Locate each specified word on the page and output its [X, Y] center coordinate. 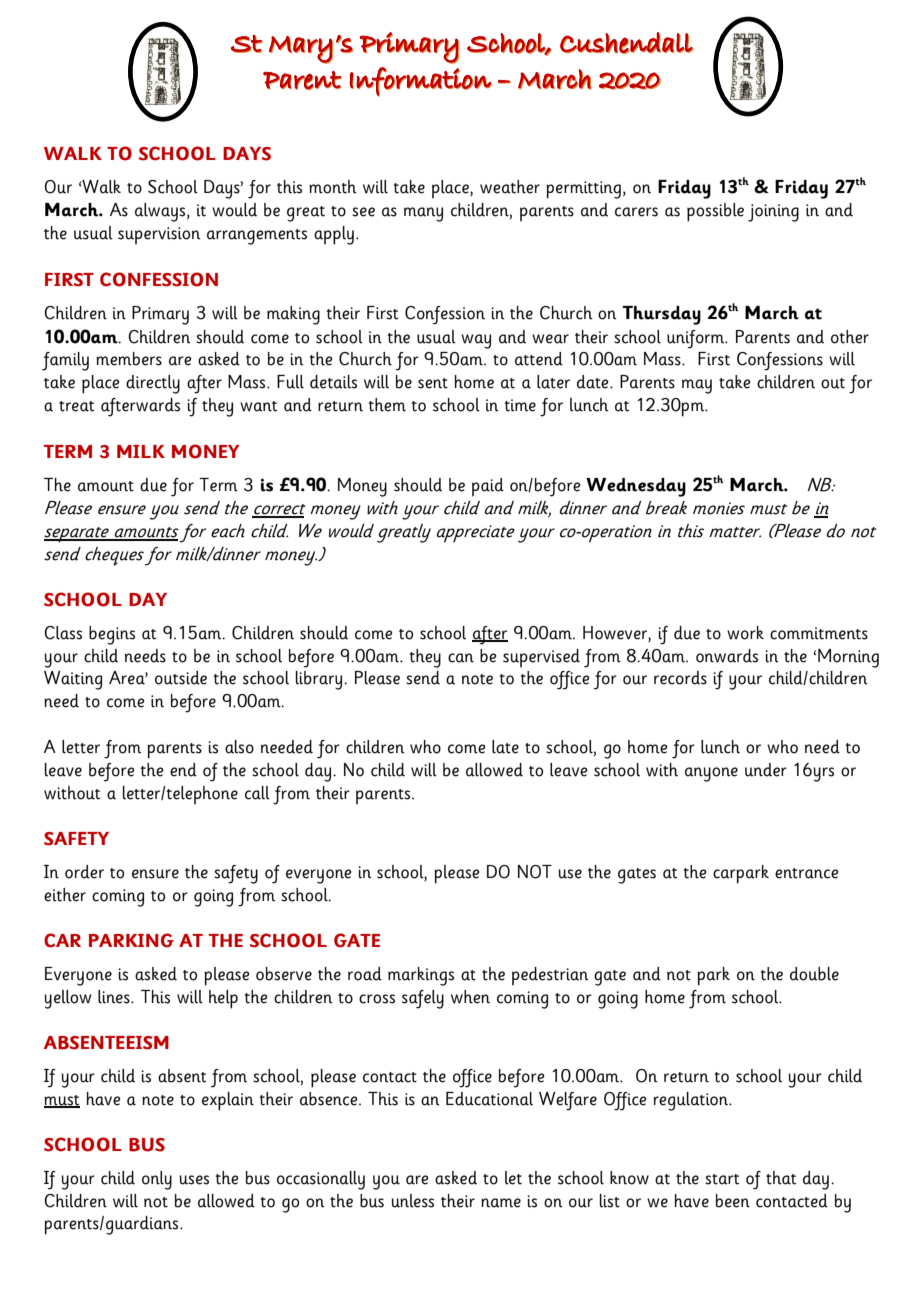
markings [421, 976]
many [423, 214]
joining [773, 213]
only [157, 1180]
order [84, 872]
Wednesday [636, 487]
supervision [159, 236]
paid [488, 487]
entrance [806, 873]
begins [112, 635]
